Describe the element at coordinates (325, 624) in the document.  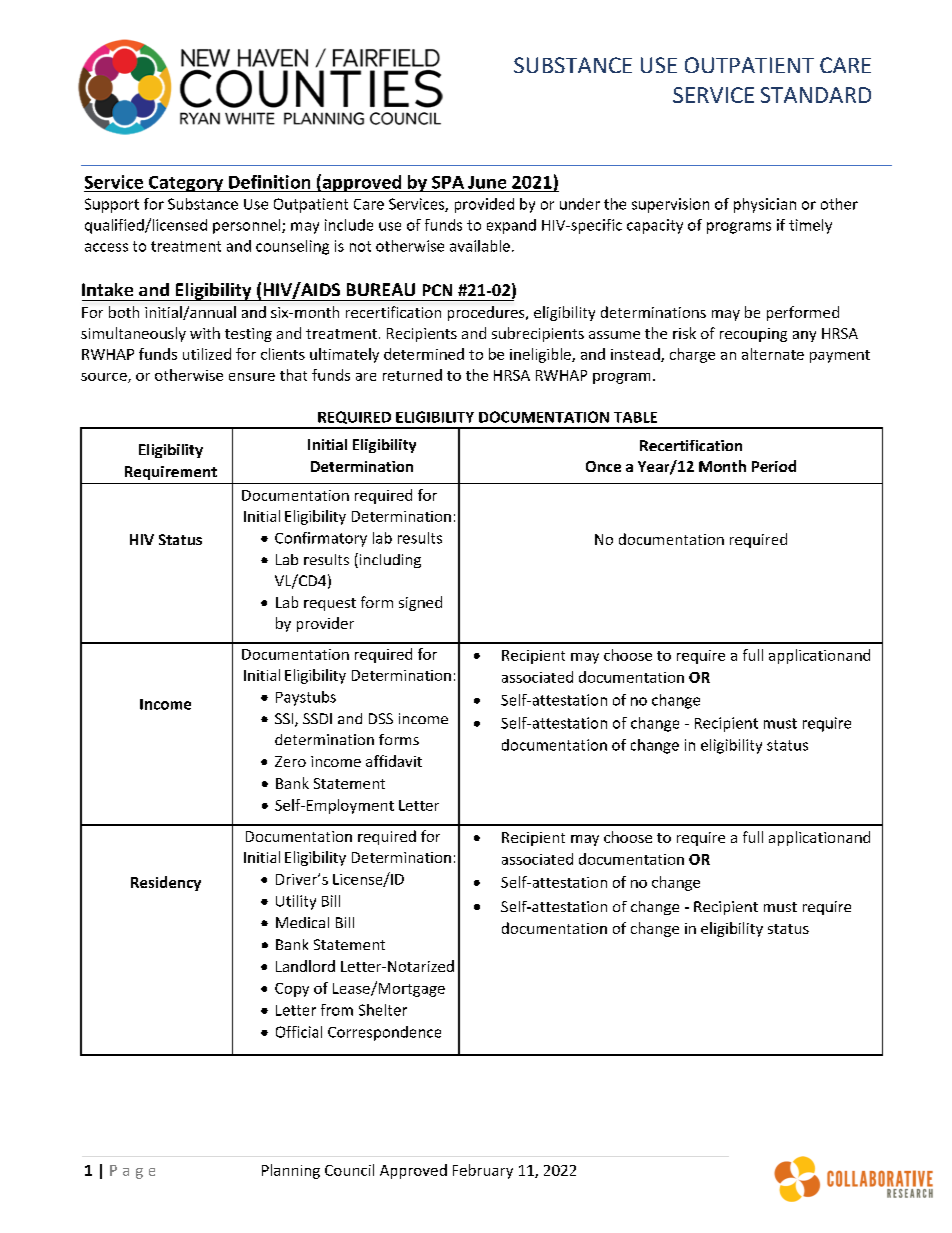
I see `provider` at that location.
